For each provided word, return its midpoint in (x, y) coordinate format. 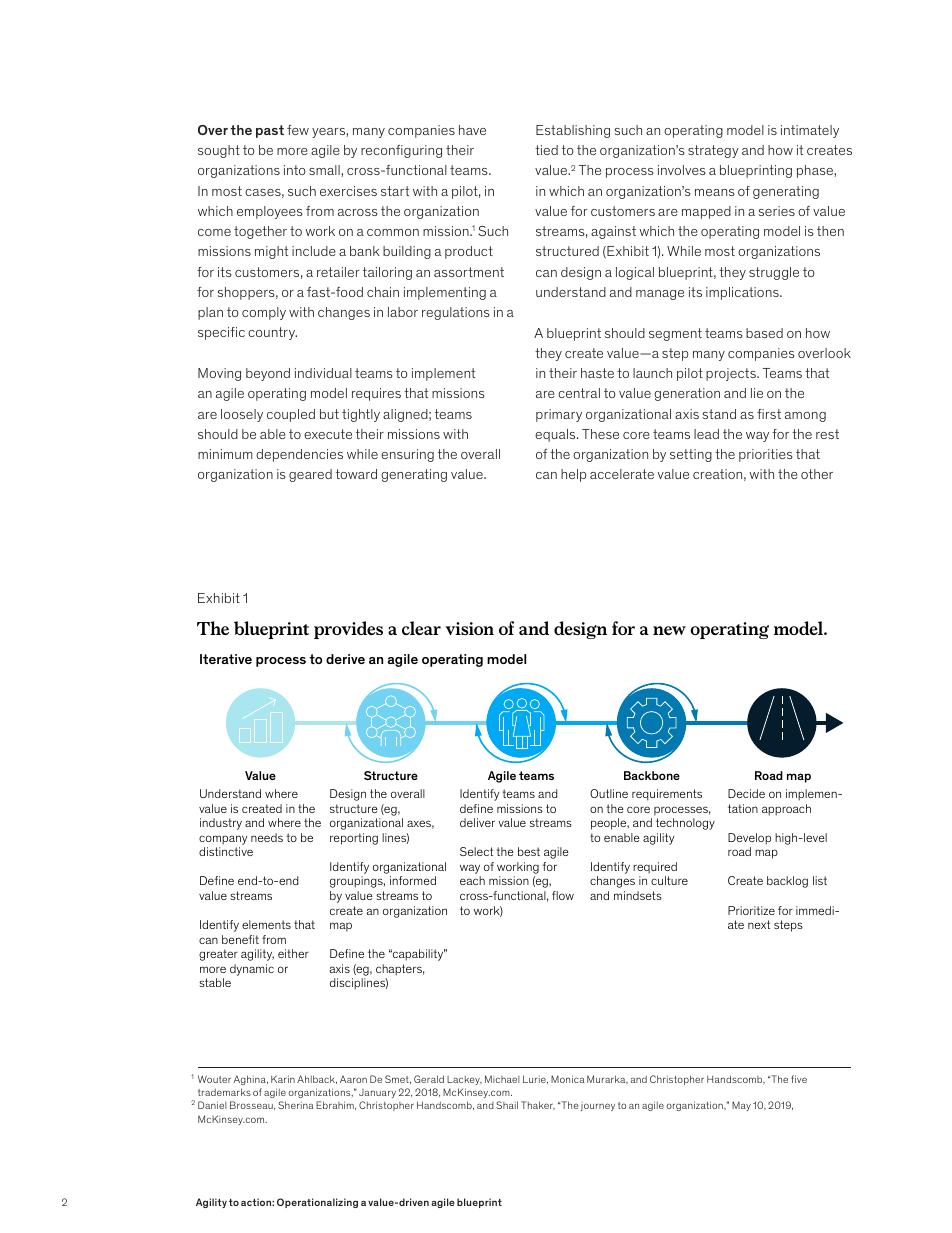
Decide (746, 793)
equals (556, 435)
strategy (713, 151)
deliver (477, 822)
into (295, 170)
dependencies (299, 455)
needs (267, 837)
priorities (766, 455)
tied (546, 150)
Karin (283, 1079)
